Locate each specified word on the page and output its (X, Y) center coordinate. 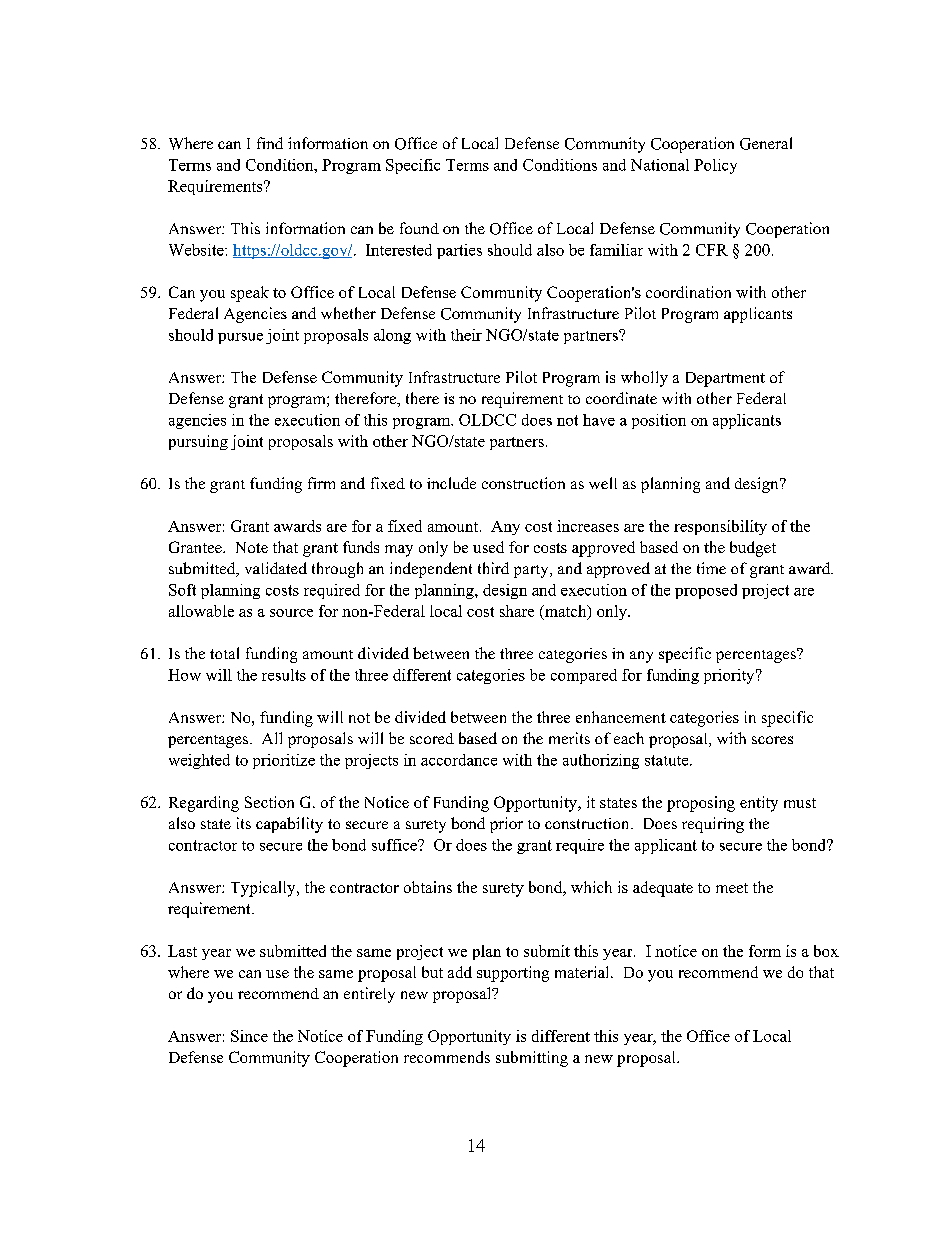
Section (269, 802)
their (466, 335)
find (270, 143)
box (826, 951)
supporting (513, 974)
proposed (706, 591)
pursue (240, 338)
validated (276, 568)
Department (725, 379)
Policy (715, 166)
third (493, 568)
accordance (459, 760)
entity (759, 804)
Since (249, 1036)
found (419, 228)
